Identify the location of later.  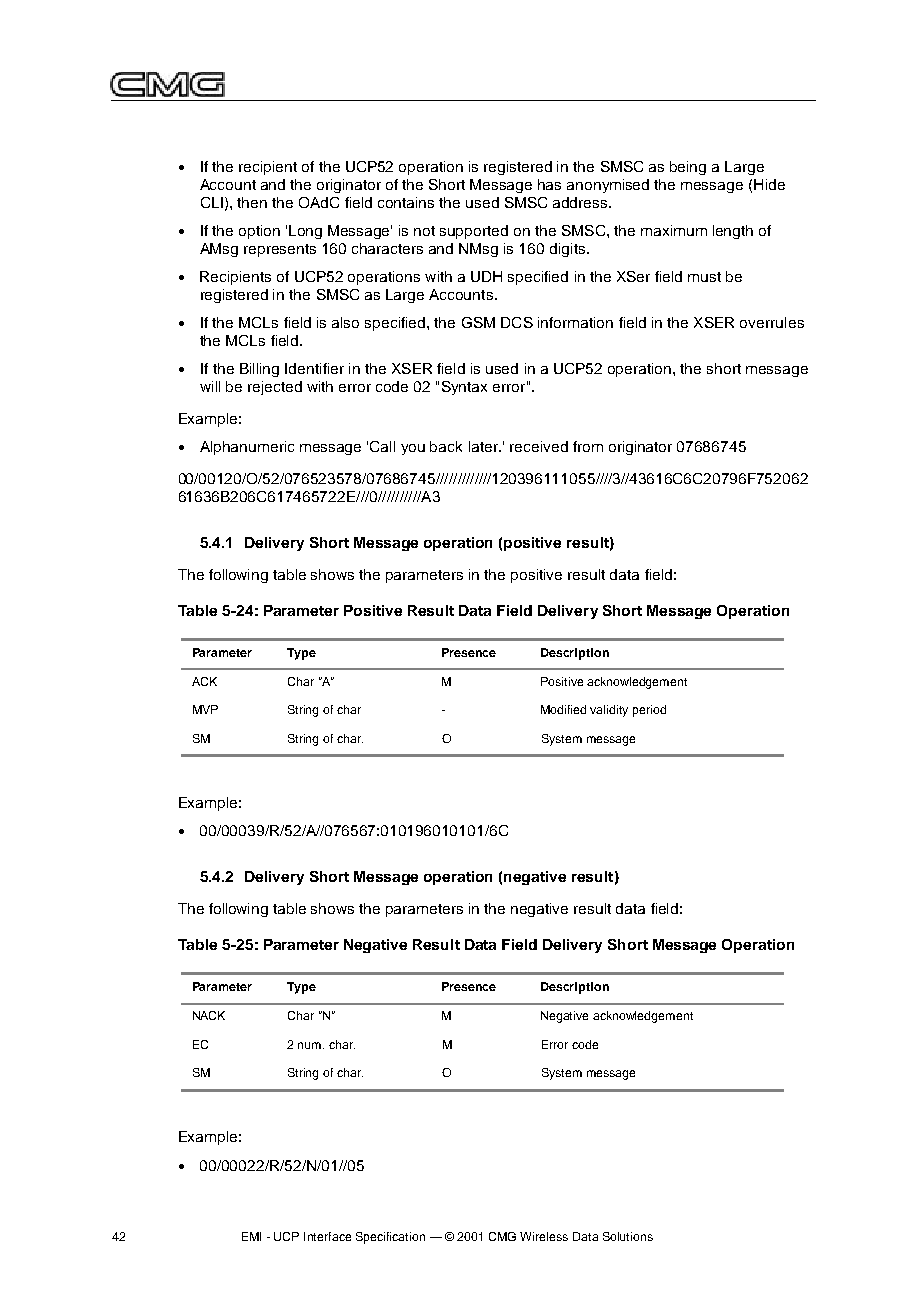
(484, 446).
